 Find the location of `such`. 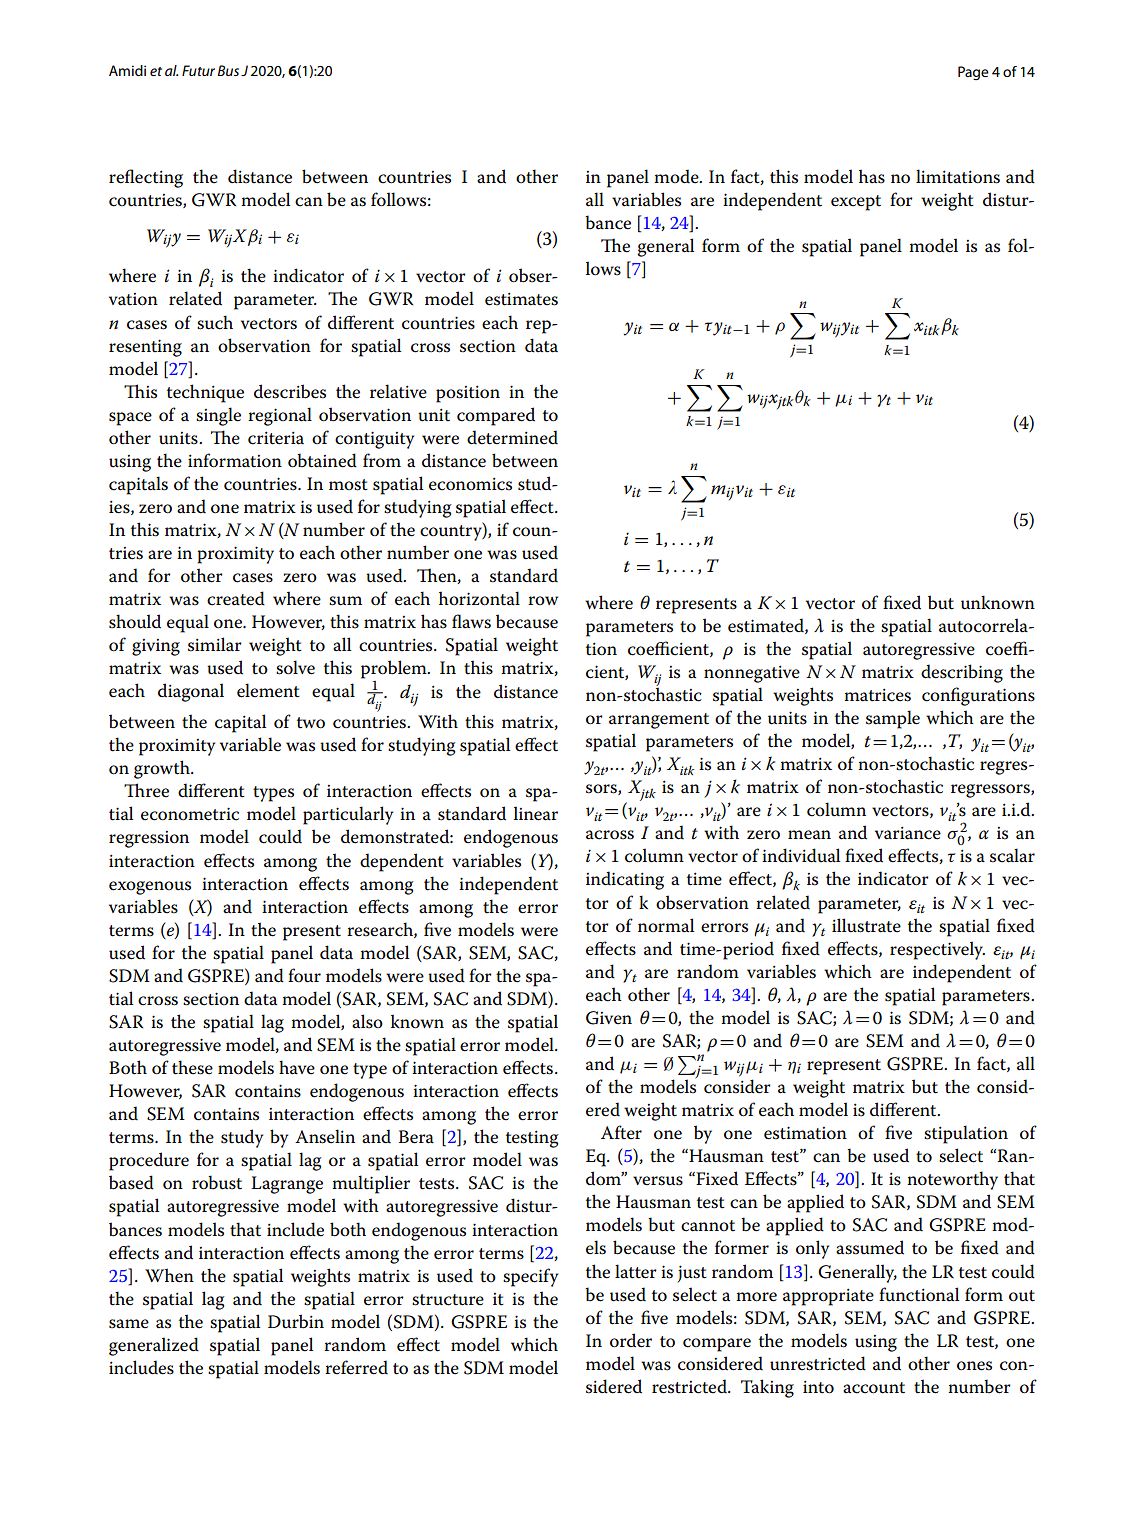

such is located at coordinates (215, 322).
